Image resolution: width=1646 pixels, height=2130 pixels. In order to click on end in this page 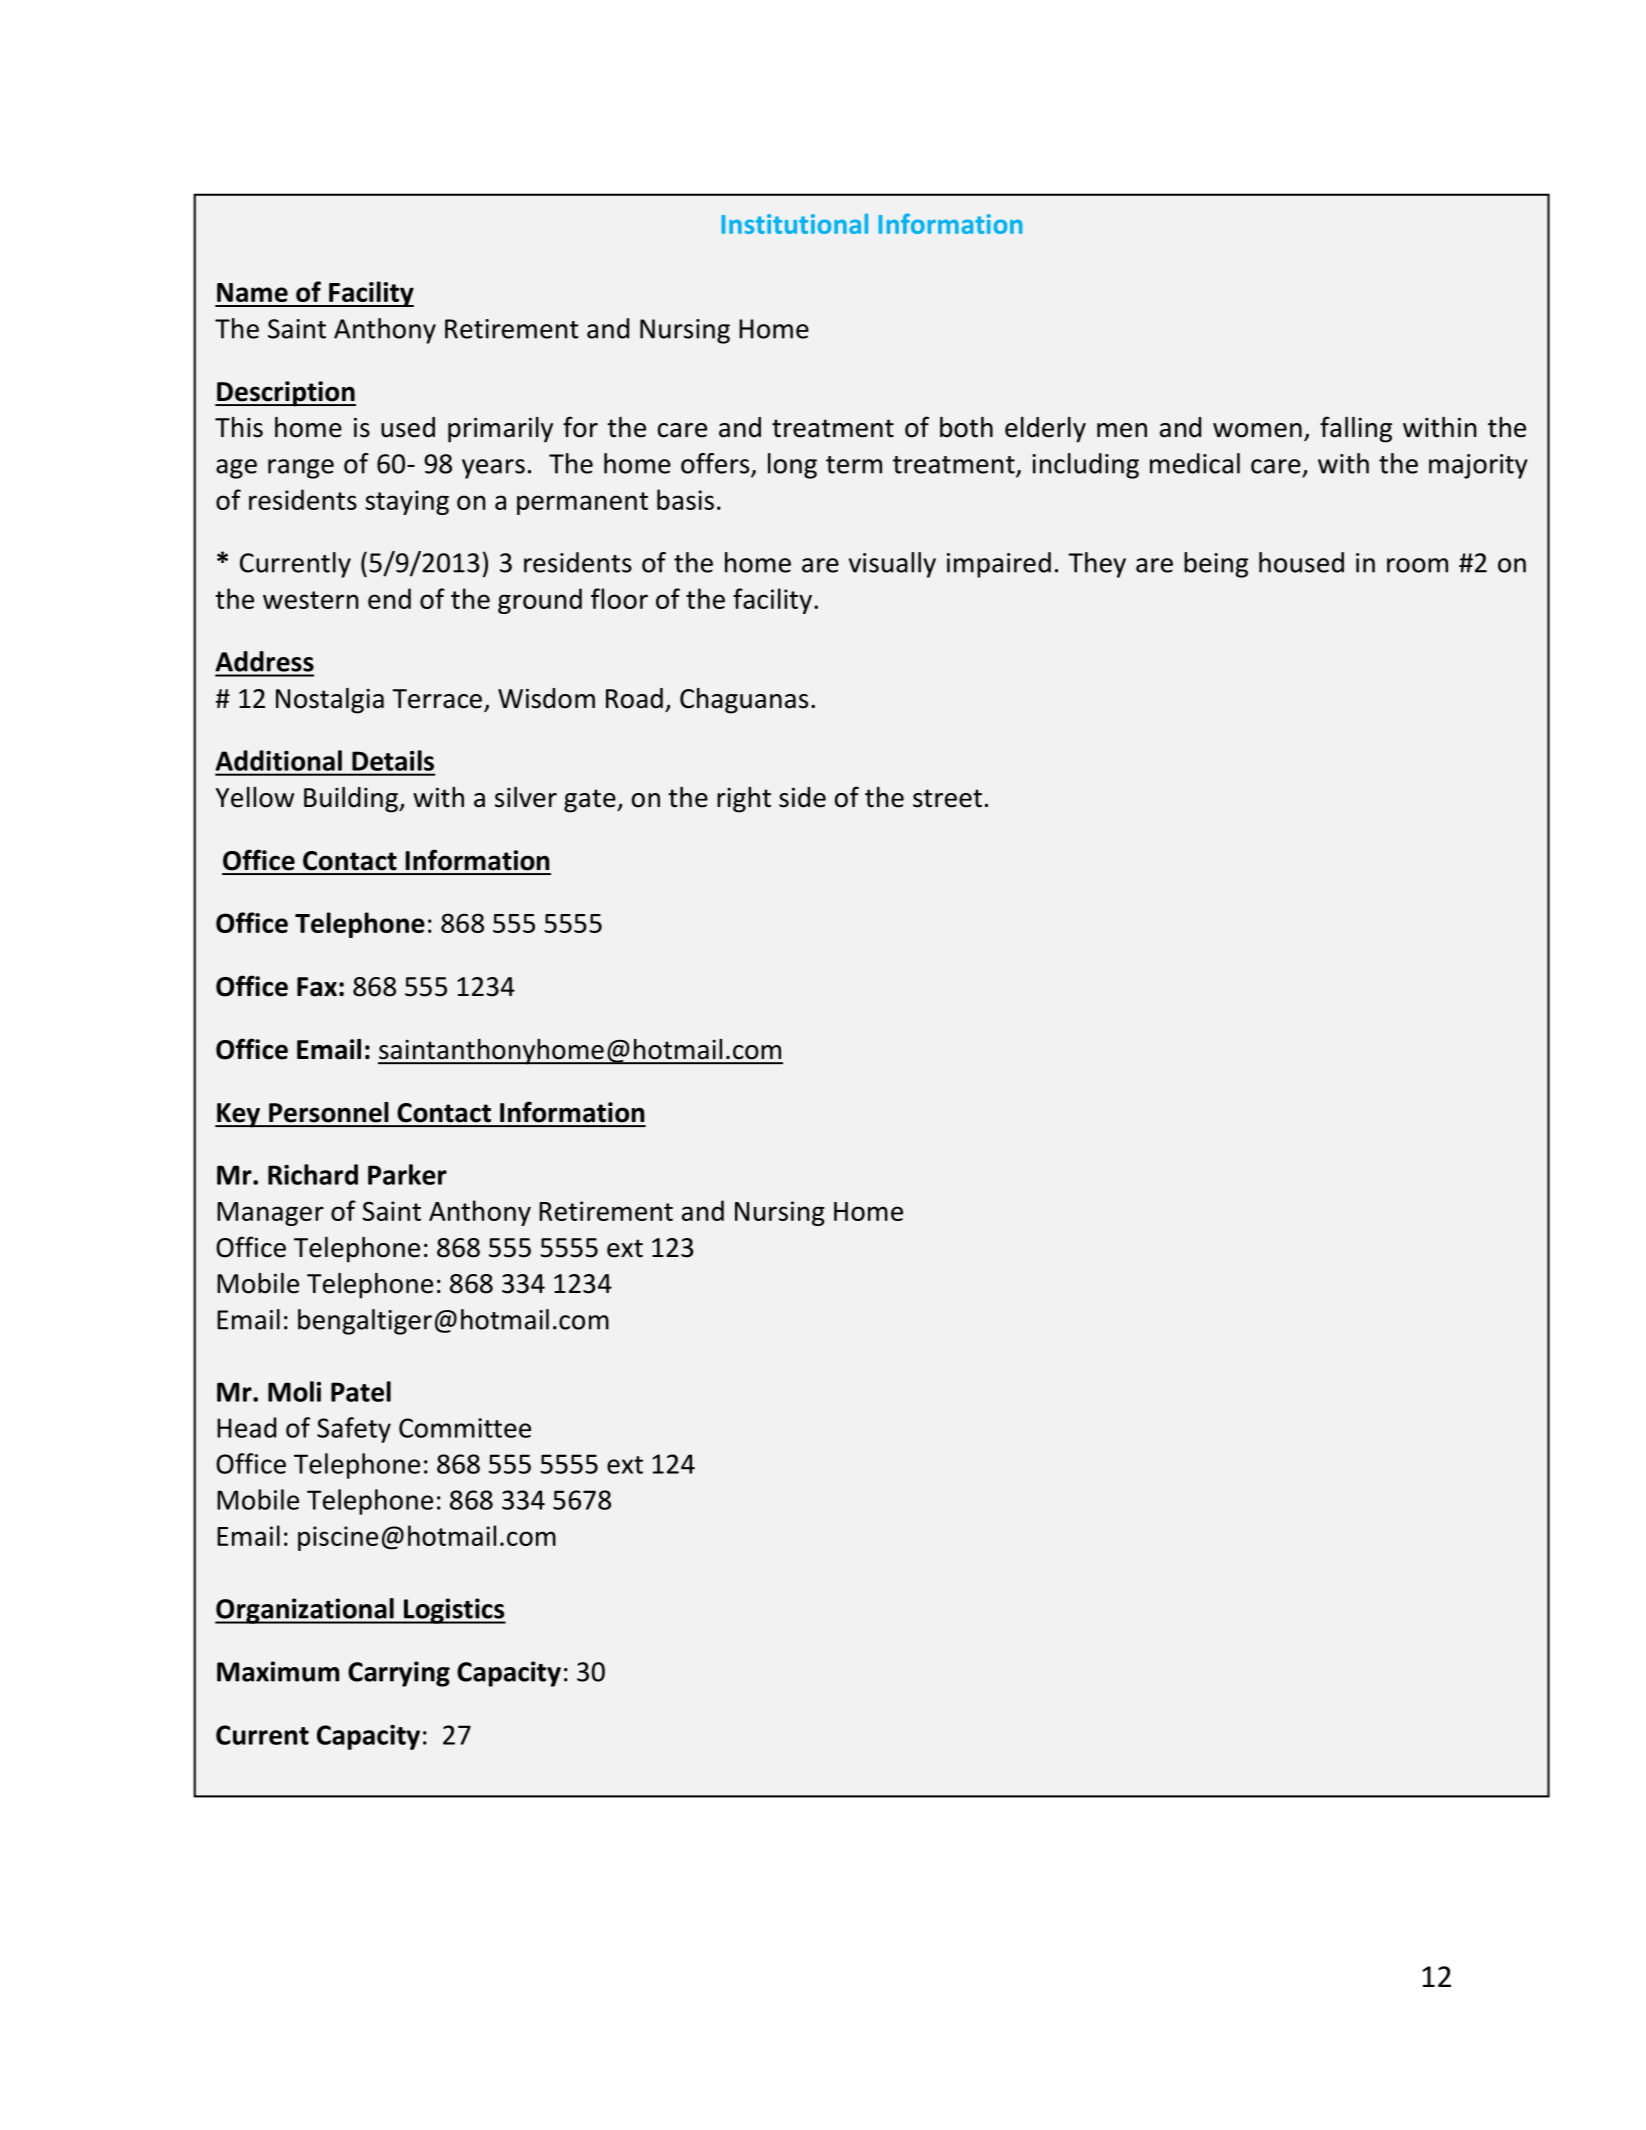, I will do `click(389, 598)`.
